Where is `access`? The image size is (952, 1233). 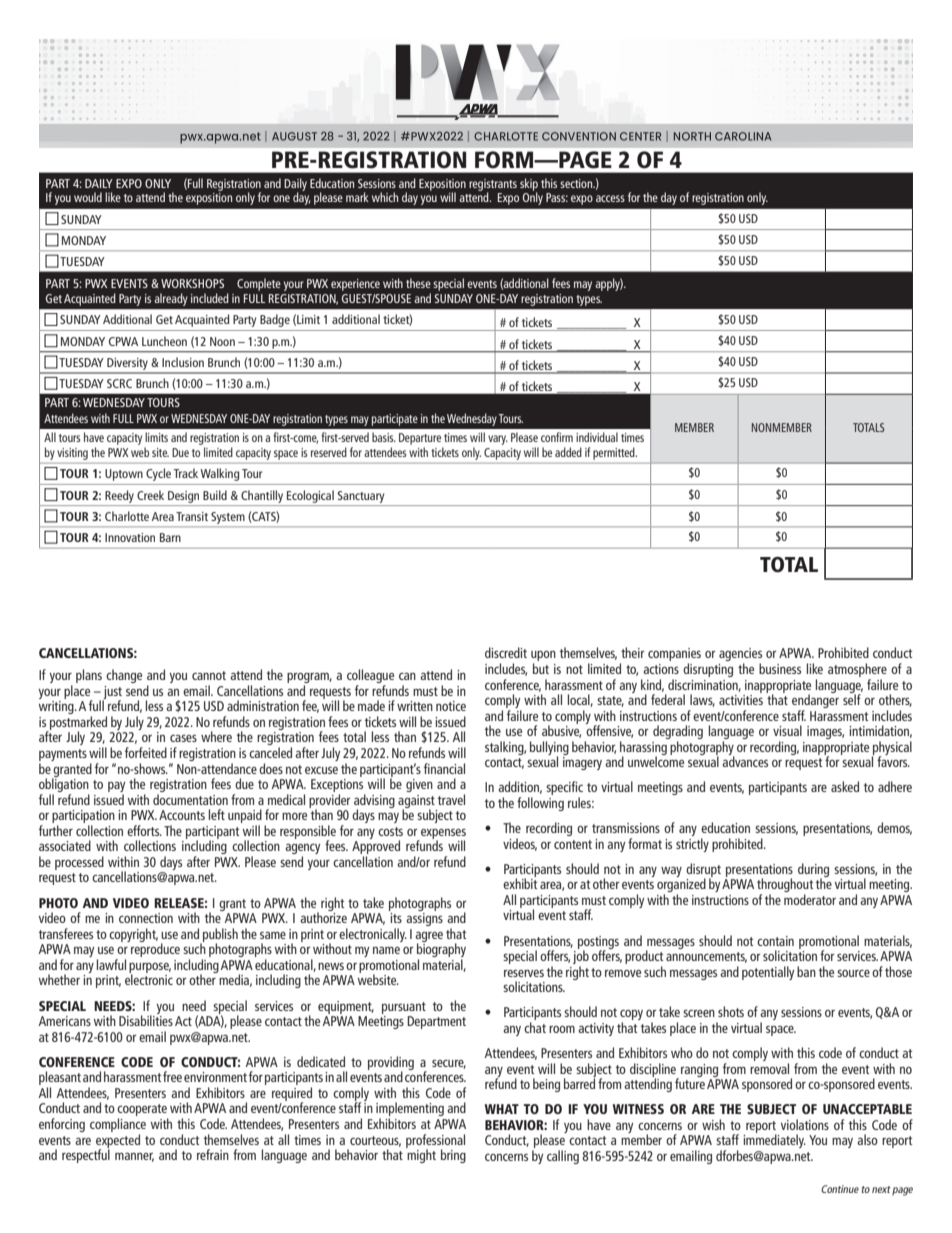
access is located at coordinates (610, 198).
